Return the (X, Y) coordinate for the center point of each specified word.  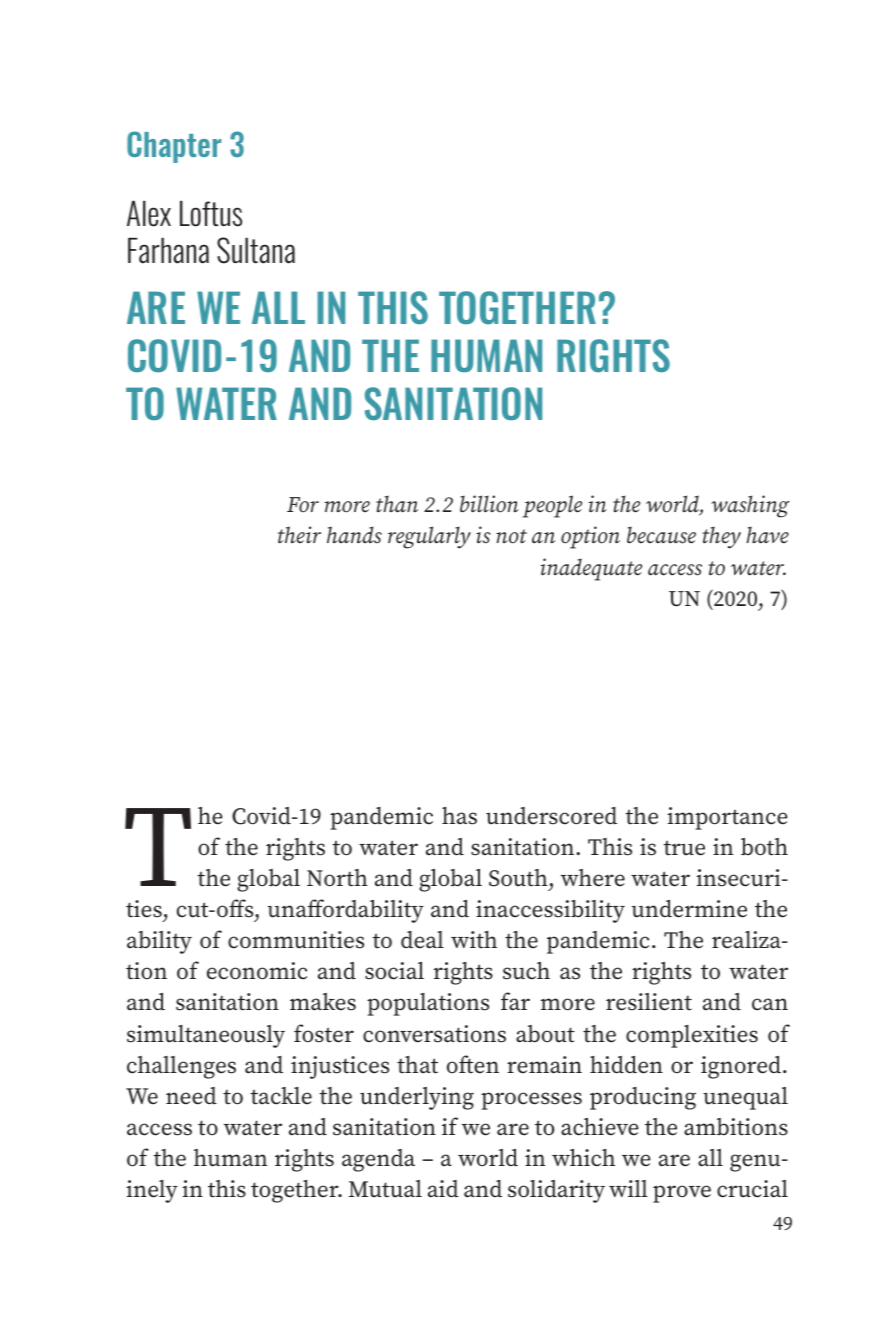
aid (443, 1189)
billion (489, 504)
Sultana (256, 250)
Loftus (211, 214)
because (661, 535)
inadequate (591, 569)
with (474, 940)
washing (750, 506)
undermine (689, 909)
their (299, 534)
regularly (429, 537)
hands (354, 535)
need (191, 1096)
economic (257, 971)
